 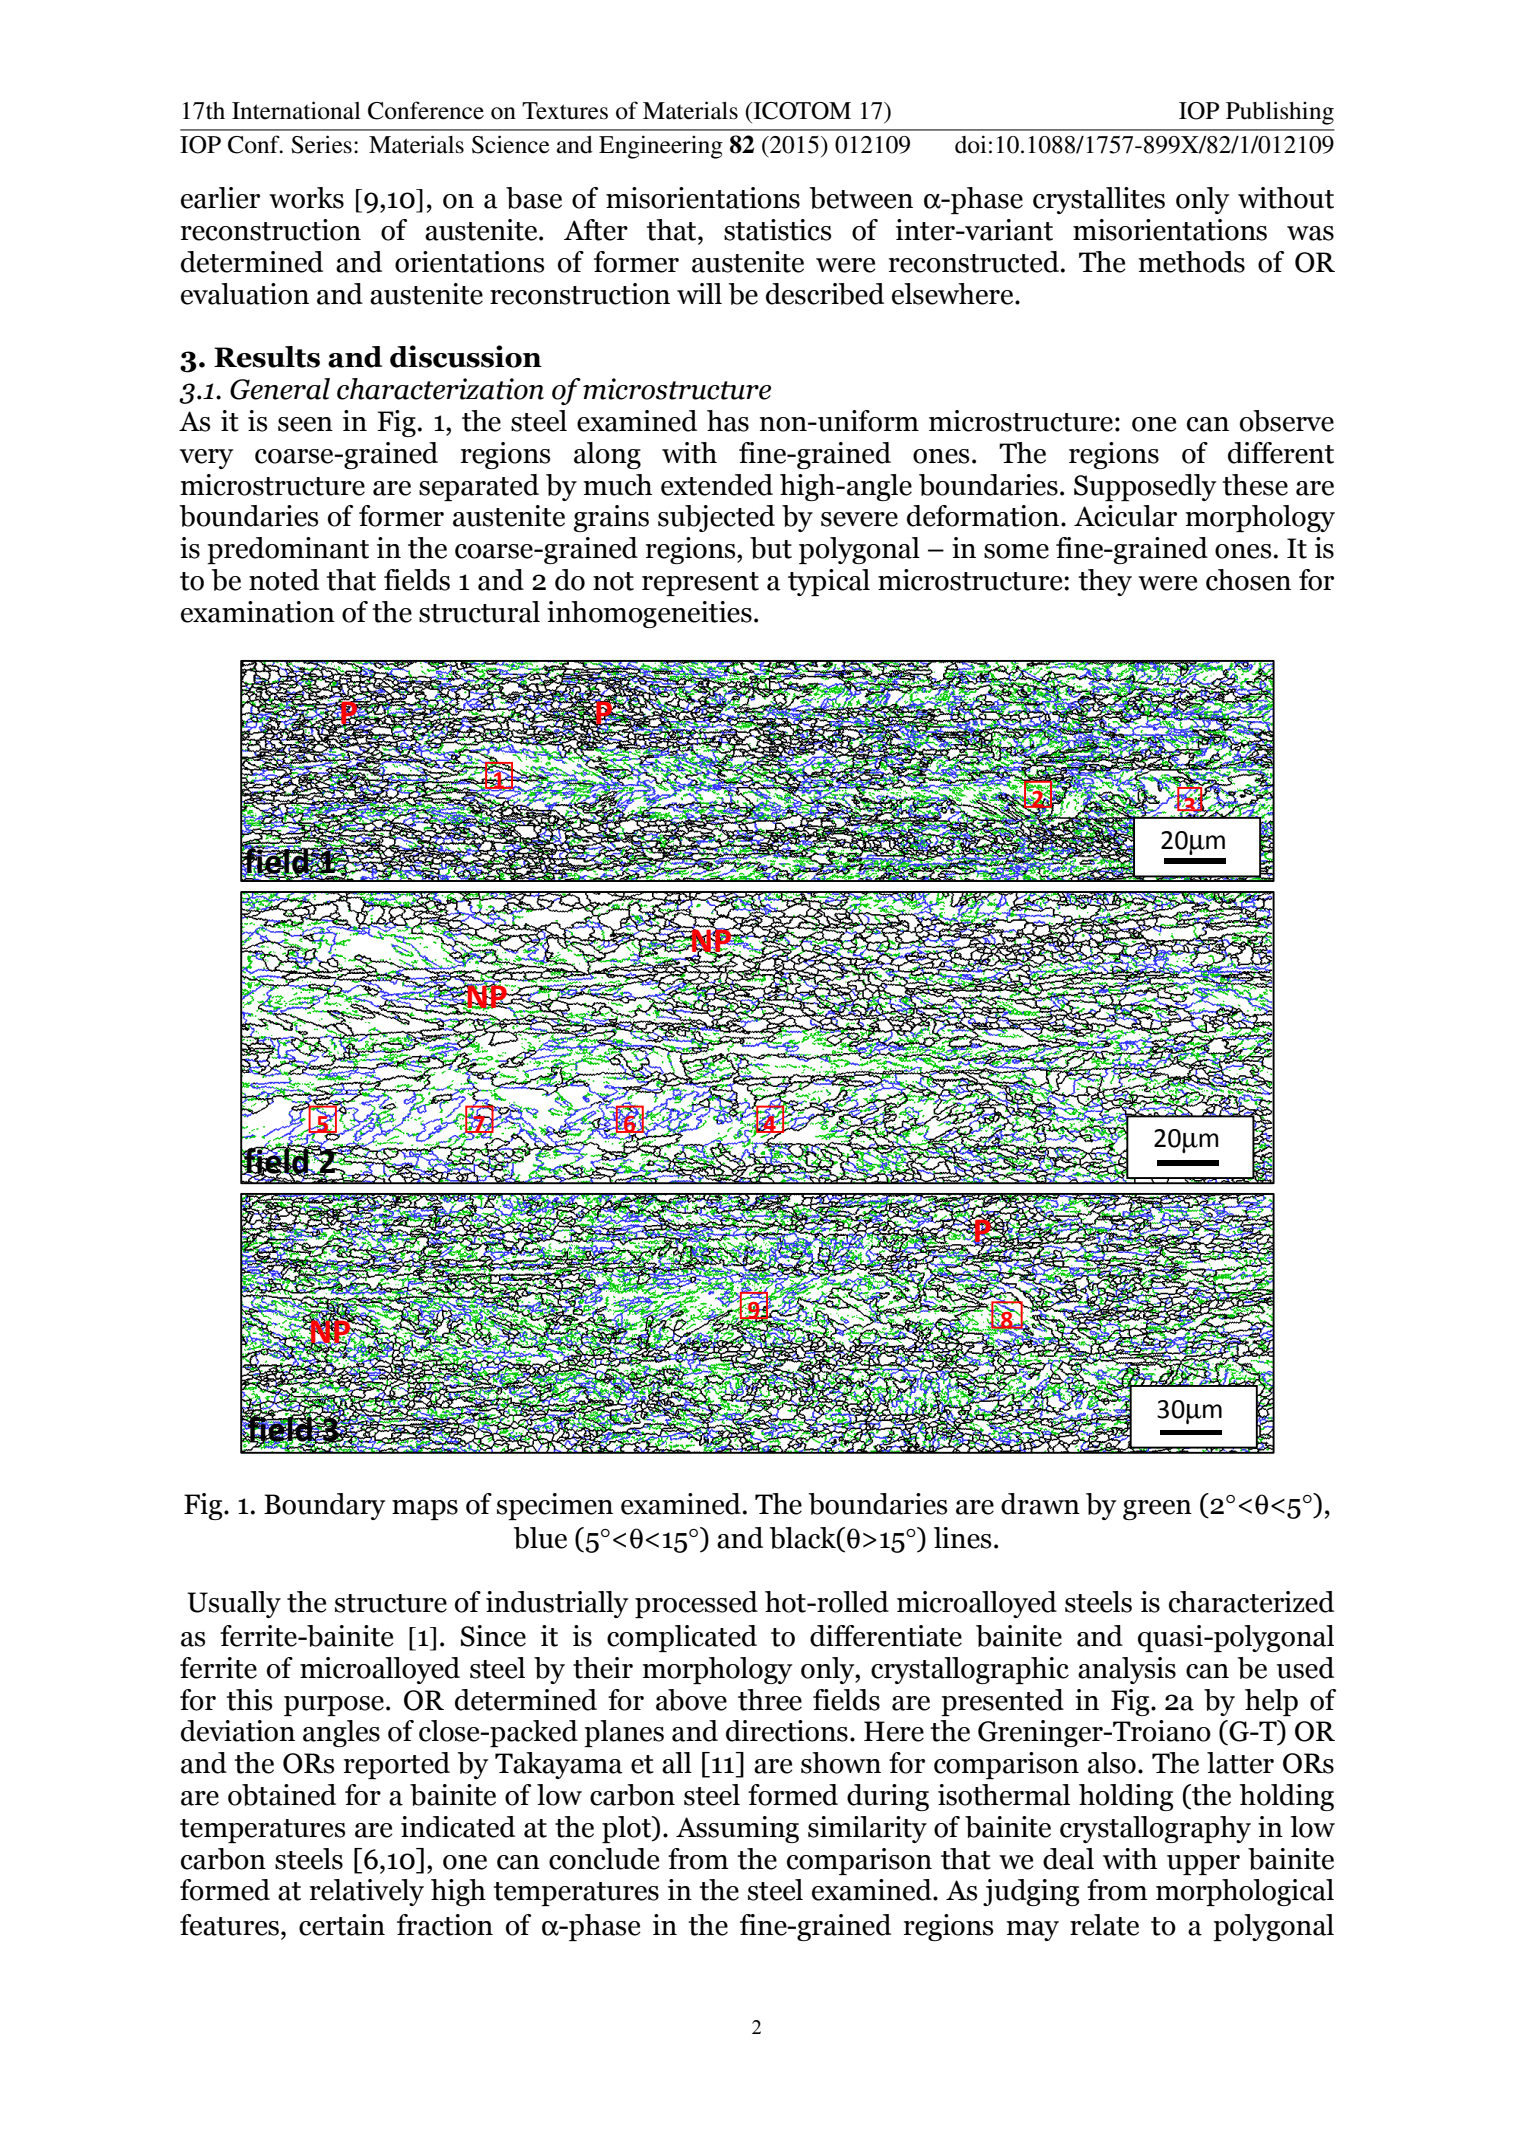 I want to click on relatively, so click(x=367, y=1892).
